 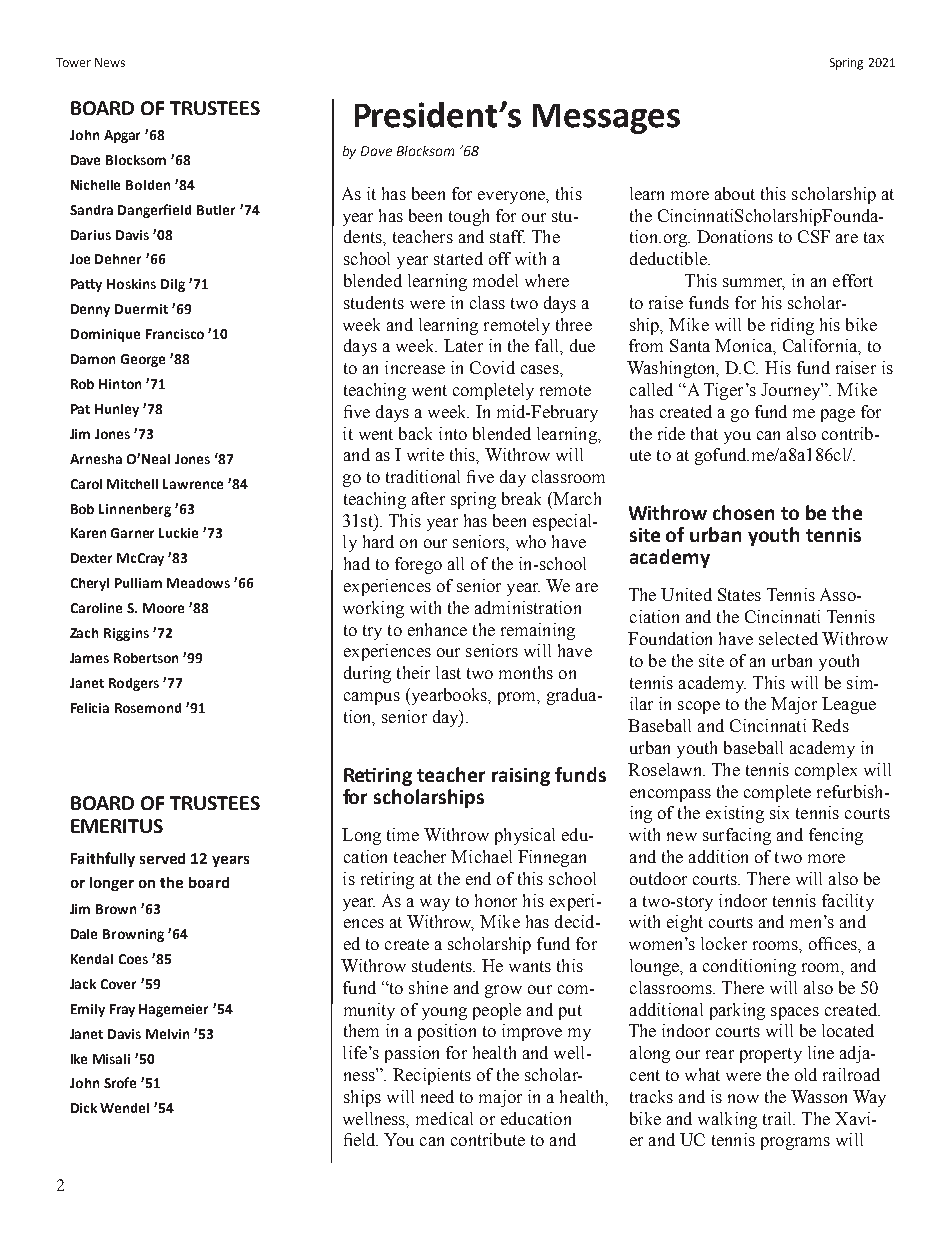 I want to click on Apgar, so click(x=122, y=136).
